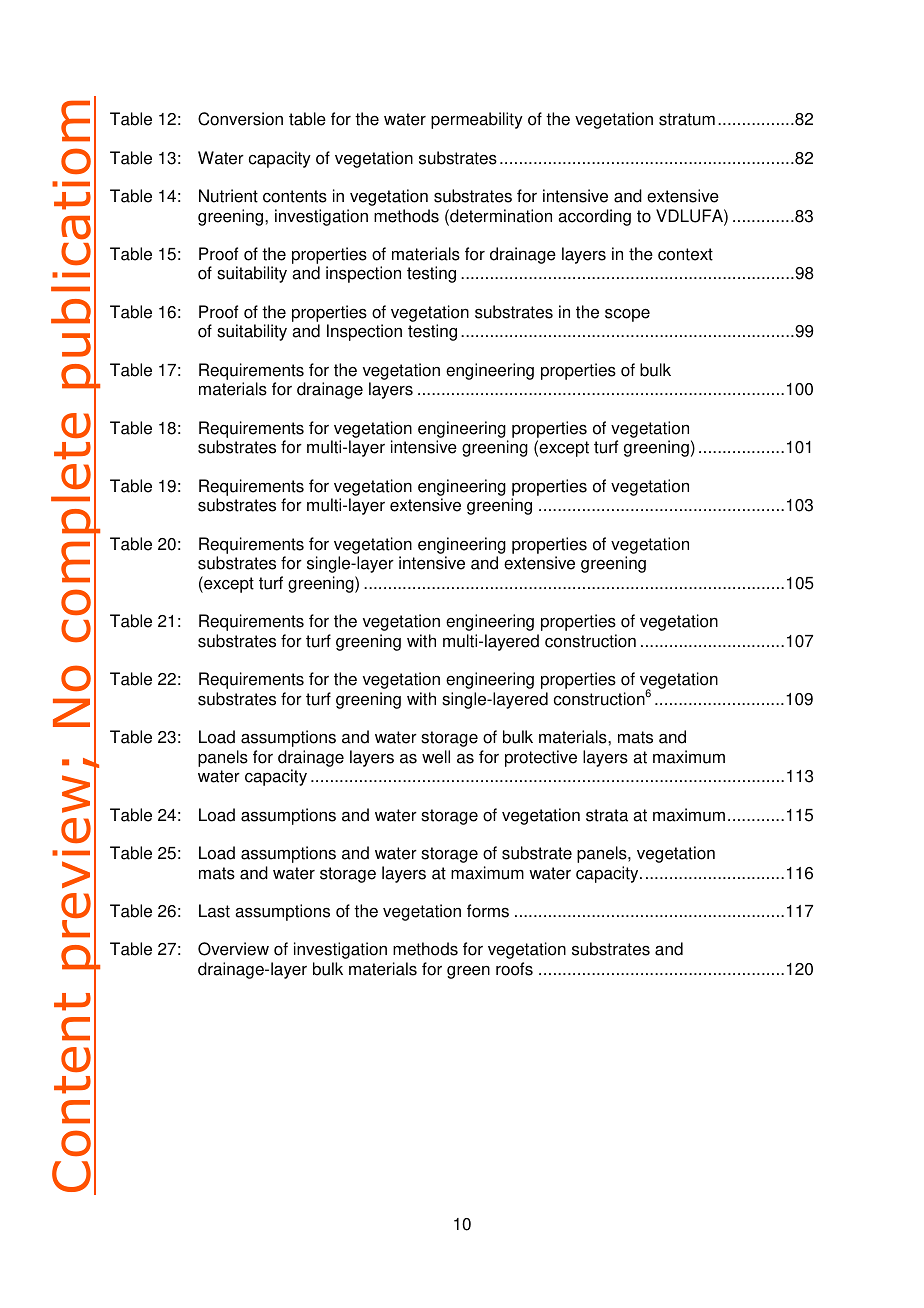  What do you see at coordinates (436, 757) in the document?
I see `well` at bounding box center [436, 757].
